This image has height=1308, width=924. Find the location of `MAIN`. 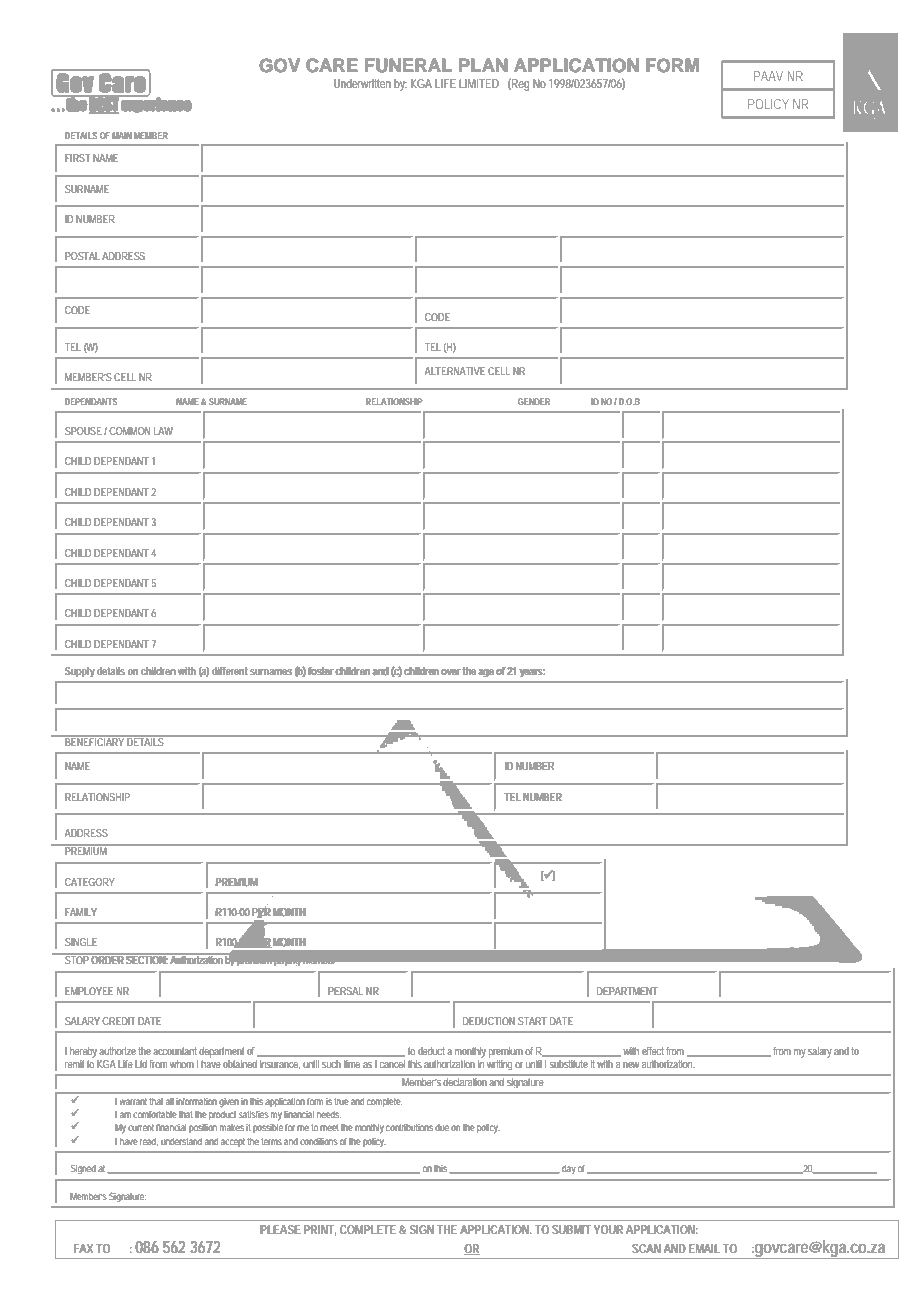

MAIN is located at coordinates (122, 135).
